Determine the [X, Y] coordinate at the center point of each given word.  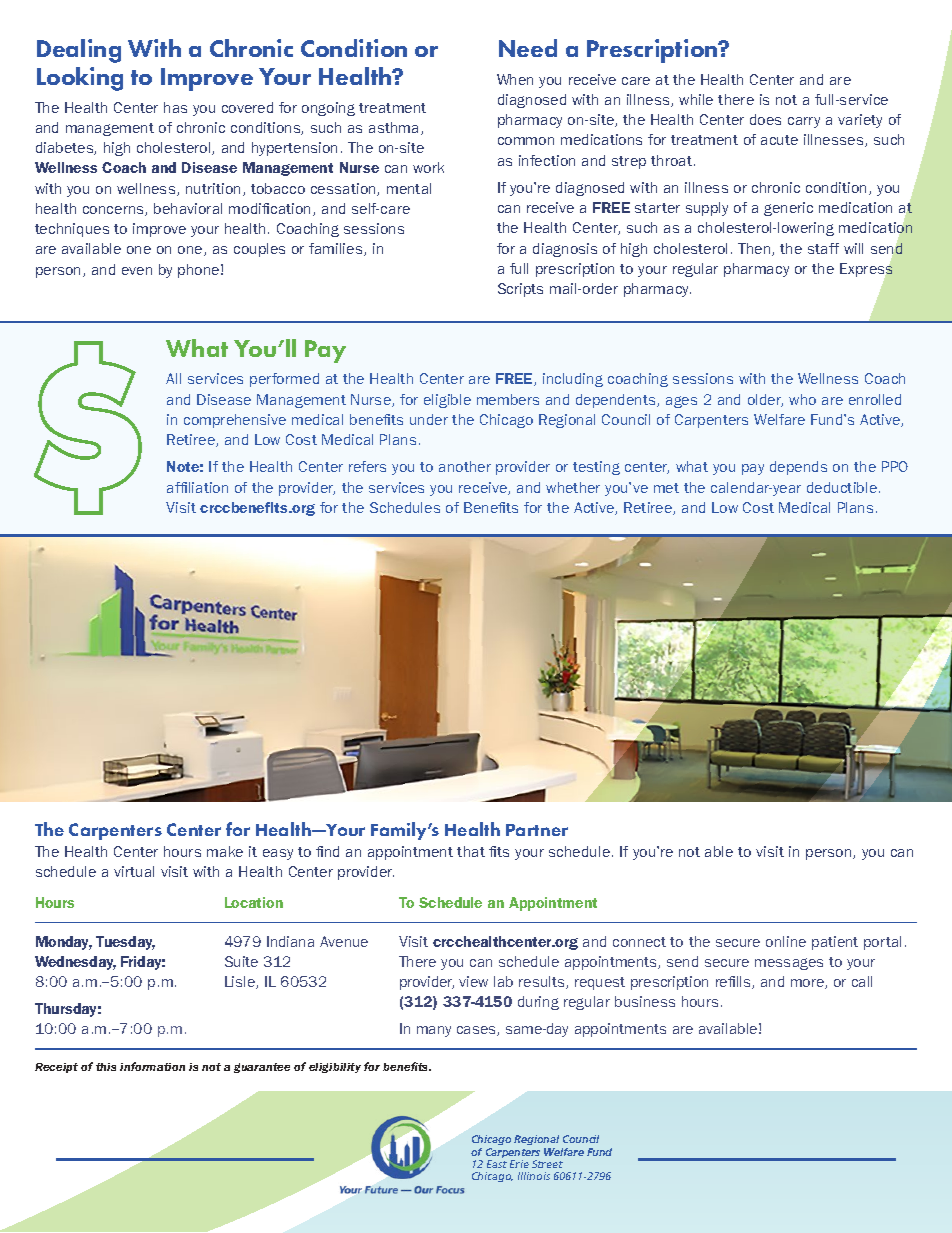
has [175, 107]
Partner [537, 830]
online [786, 941]
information [152, 1066]
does [765, 119]
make [225, 851]
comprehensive [235, 421]
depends [798, 468]
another [465, 466]
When [515, 79]
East [497, 1164]
